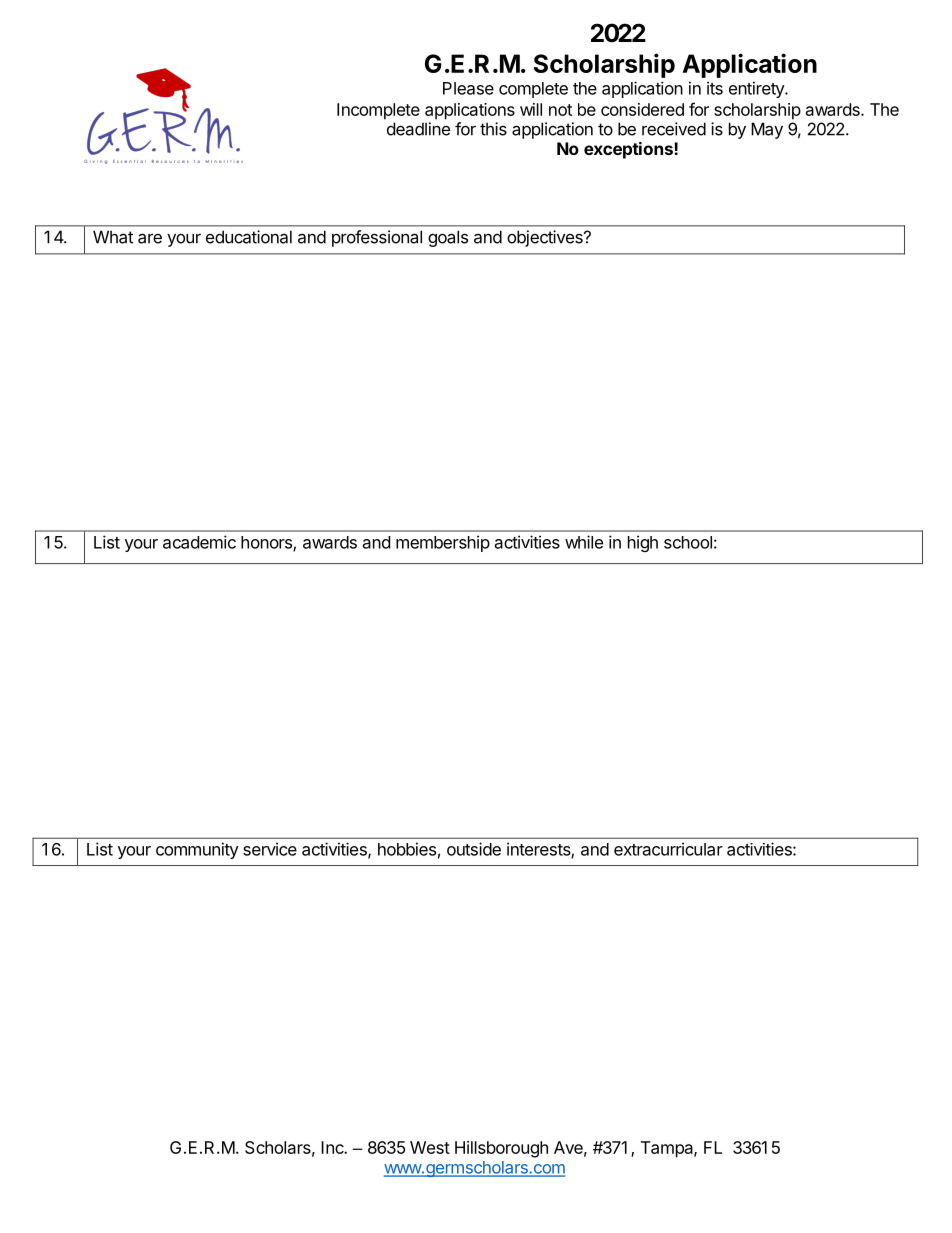 This page has height=1233, width=952. Describe the element at coordinates (199, 542) in the page. I see `academic` at that location.
